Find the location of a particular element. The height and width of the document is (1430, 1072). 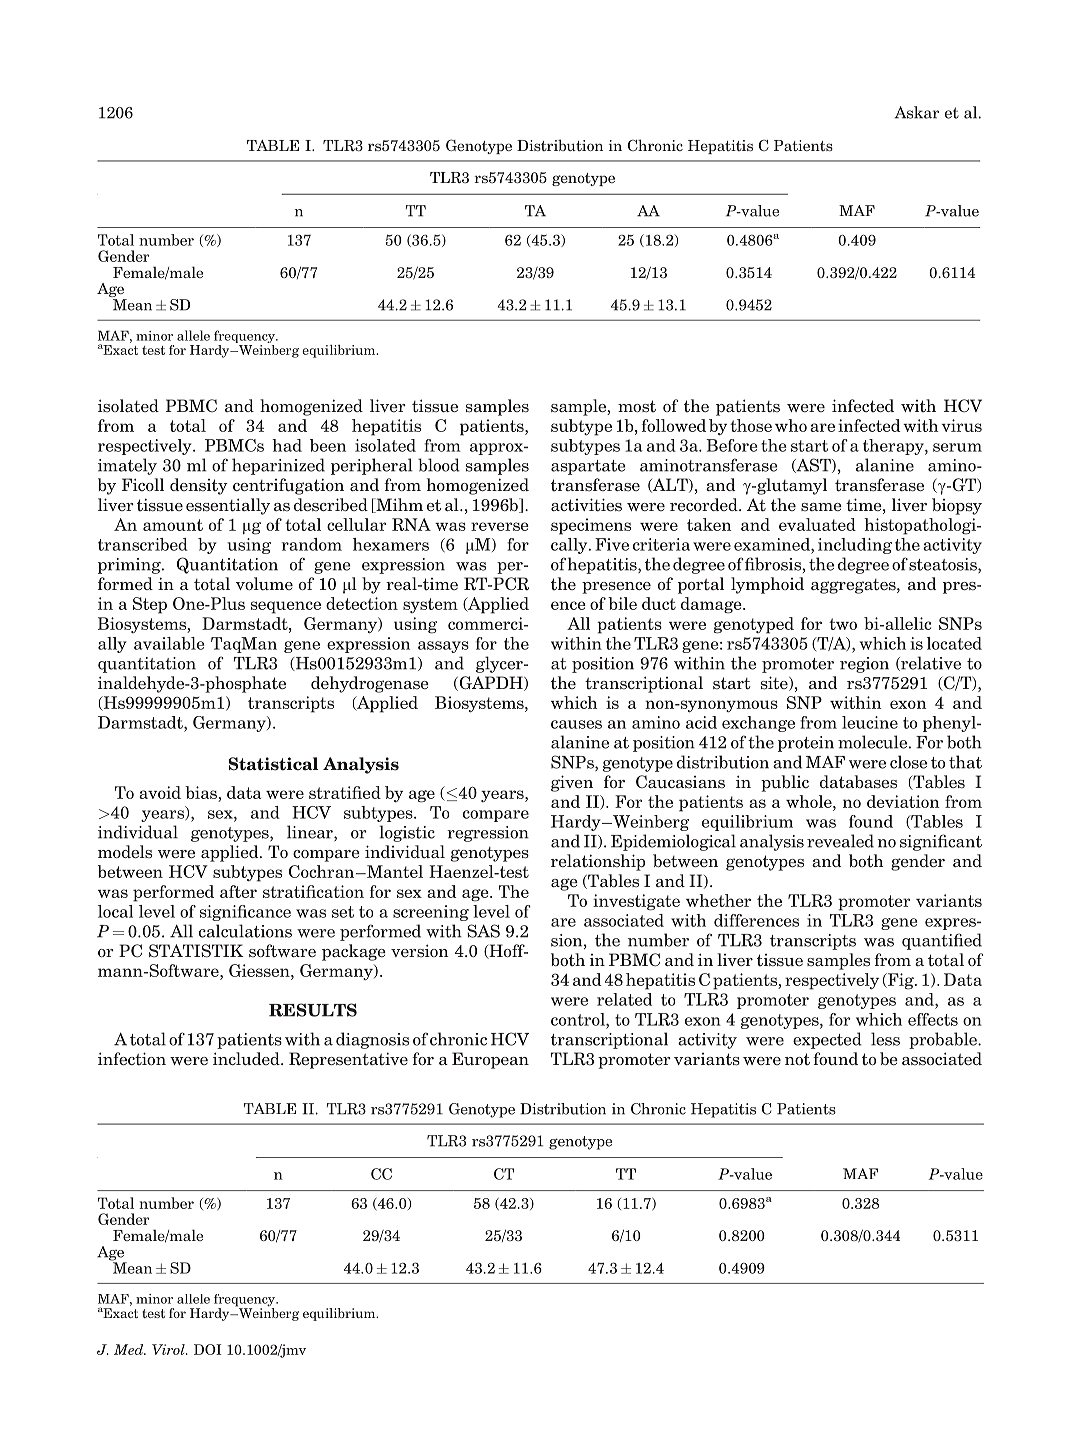

Virol is located at coordinates (169, 1349).
